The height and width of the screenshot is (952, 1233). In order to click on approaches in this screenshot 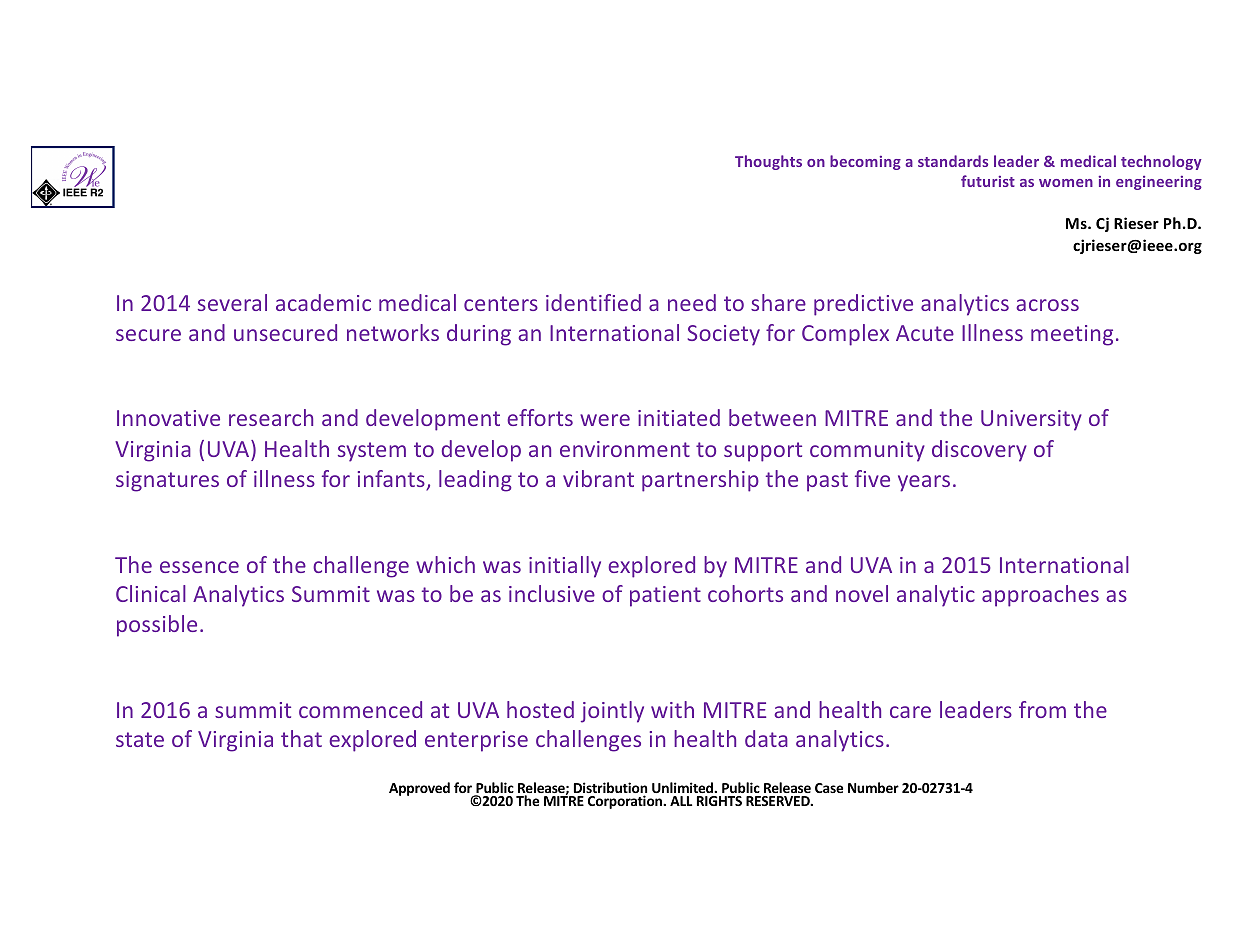, I will do `click(1040, 596)`.
